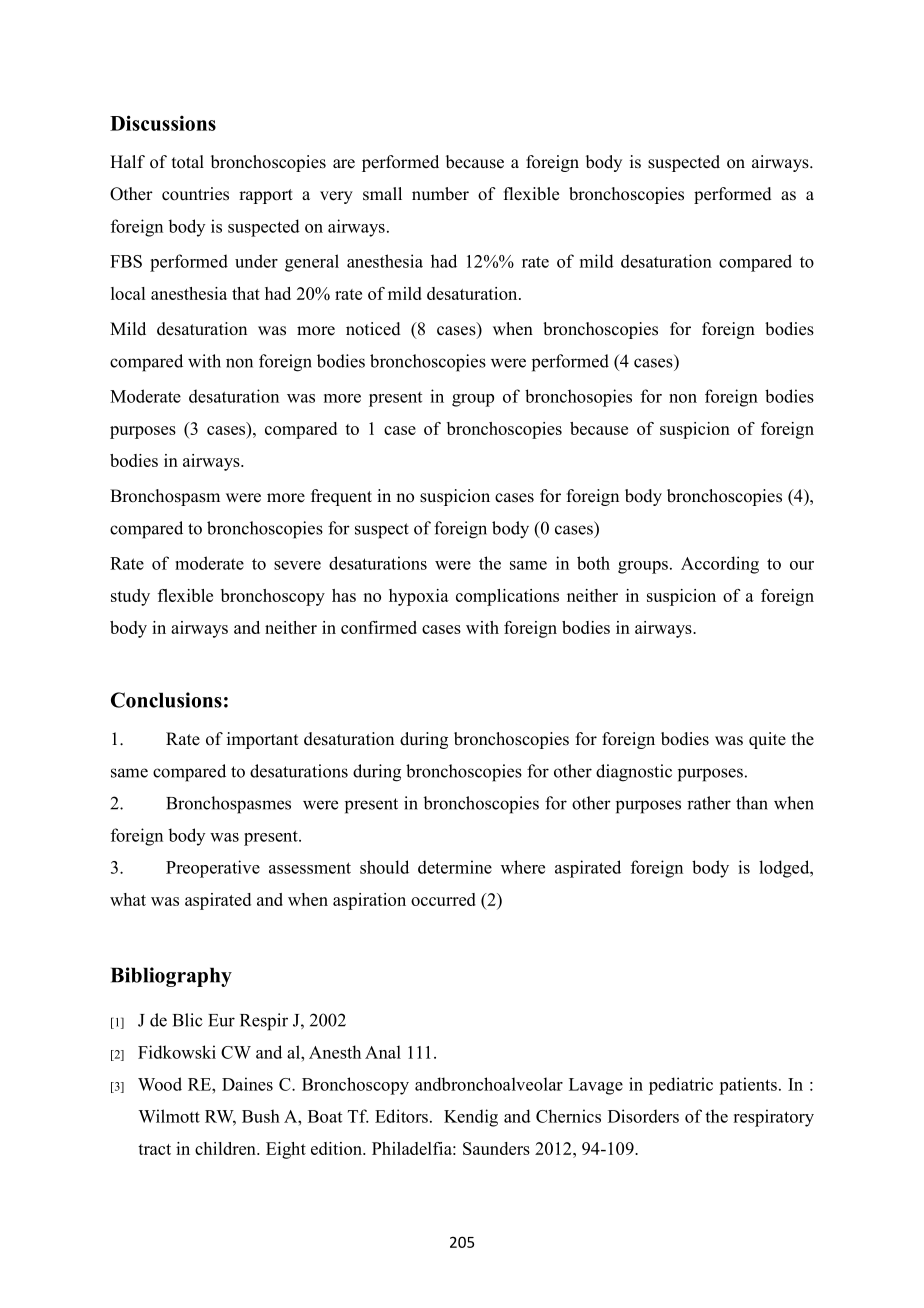 Image resolution: width=924 pixels, height=1308 pixels. Describe the element at coordinates (130, 597) in the image. I see `study` at that location.
